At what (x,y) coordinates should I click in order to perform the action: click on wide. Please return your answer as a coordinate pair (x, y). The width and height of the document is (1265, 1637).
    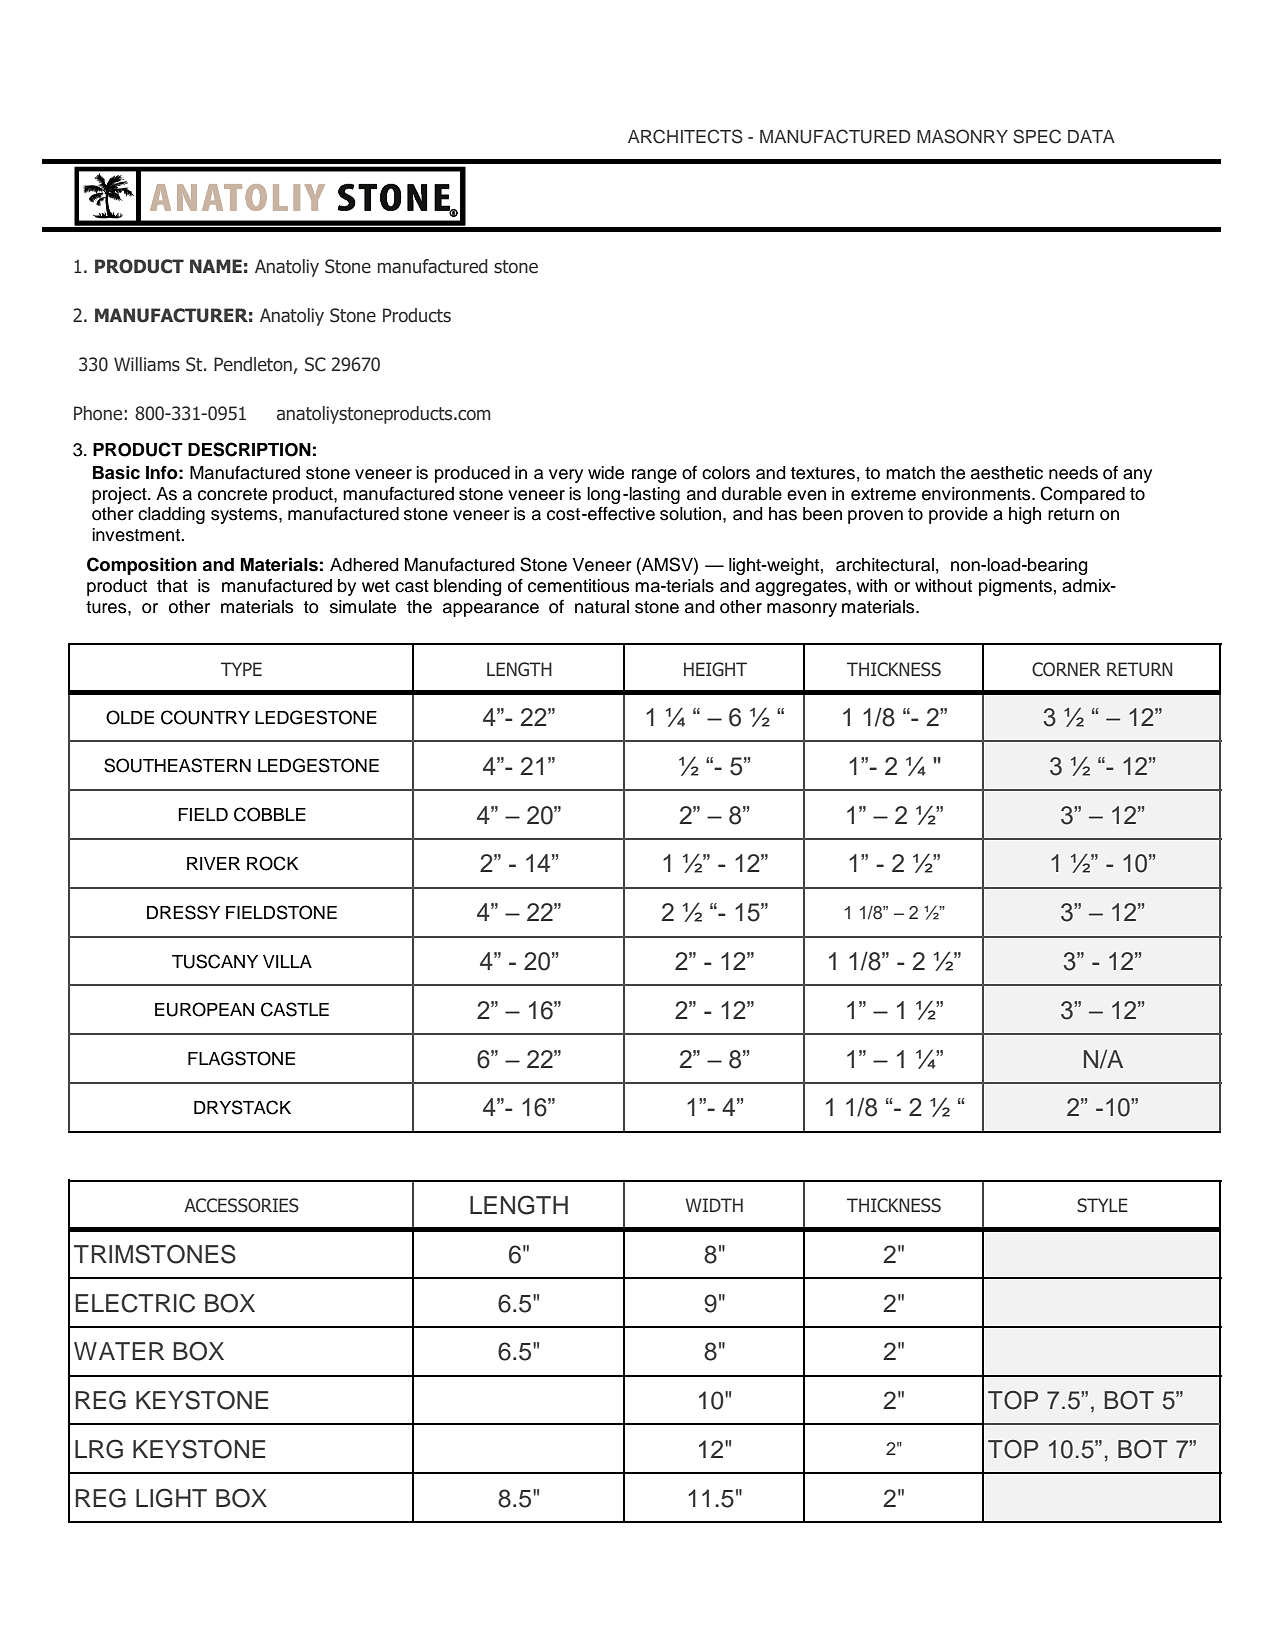
    Looking at the image, I should click on (606, 473).
